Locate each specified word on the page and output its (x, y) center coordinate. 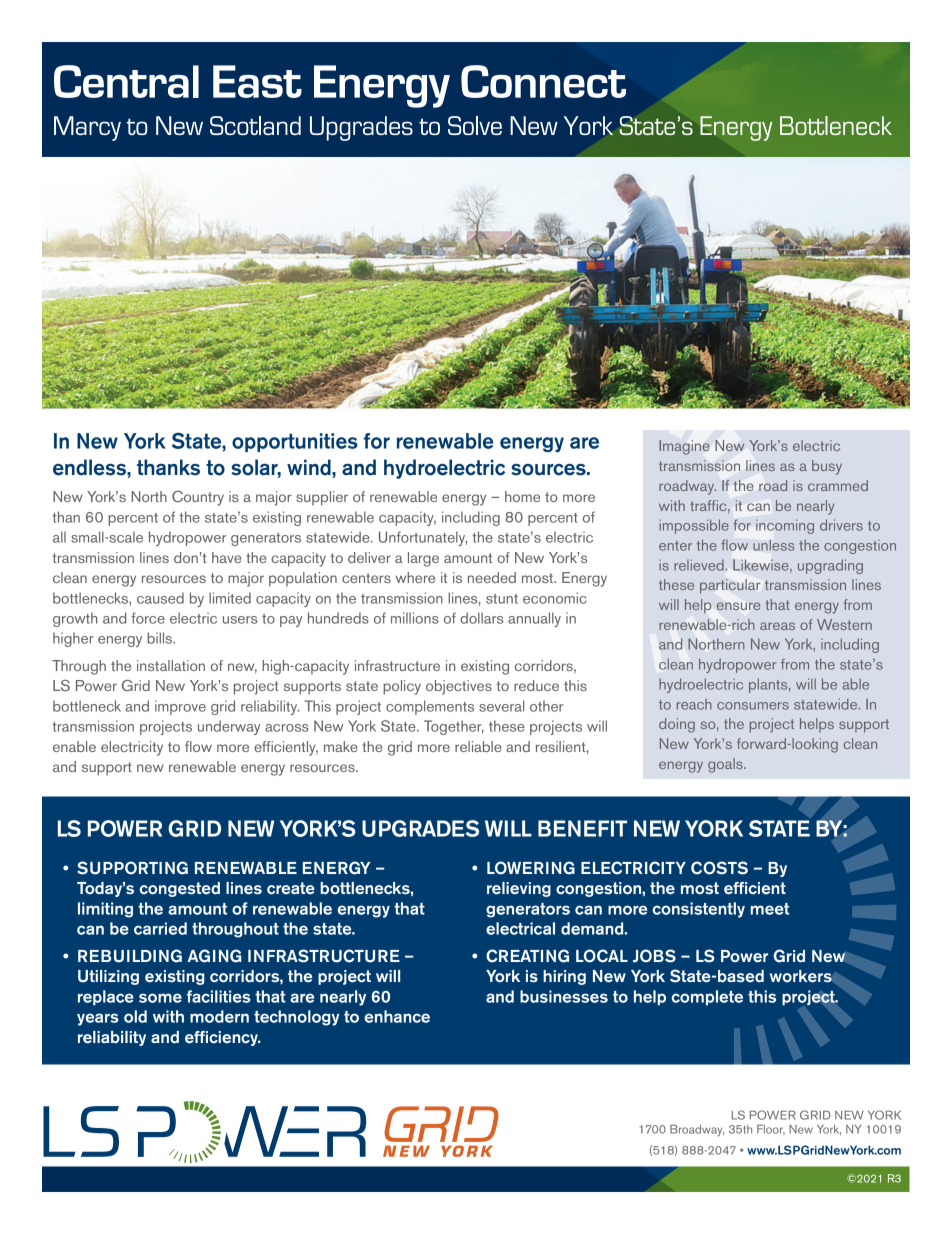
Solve (475, 125)
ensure (738, 606)
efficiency (222, 1038)
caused (160, 598)
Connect (543, 81)
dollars (481, 618)
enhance (397, 1016)
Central (126, 81)
